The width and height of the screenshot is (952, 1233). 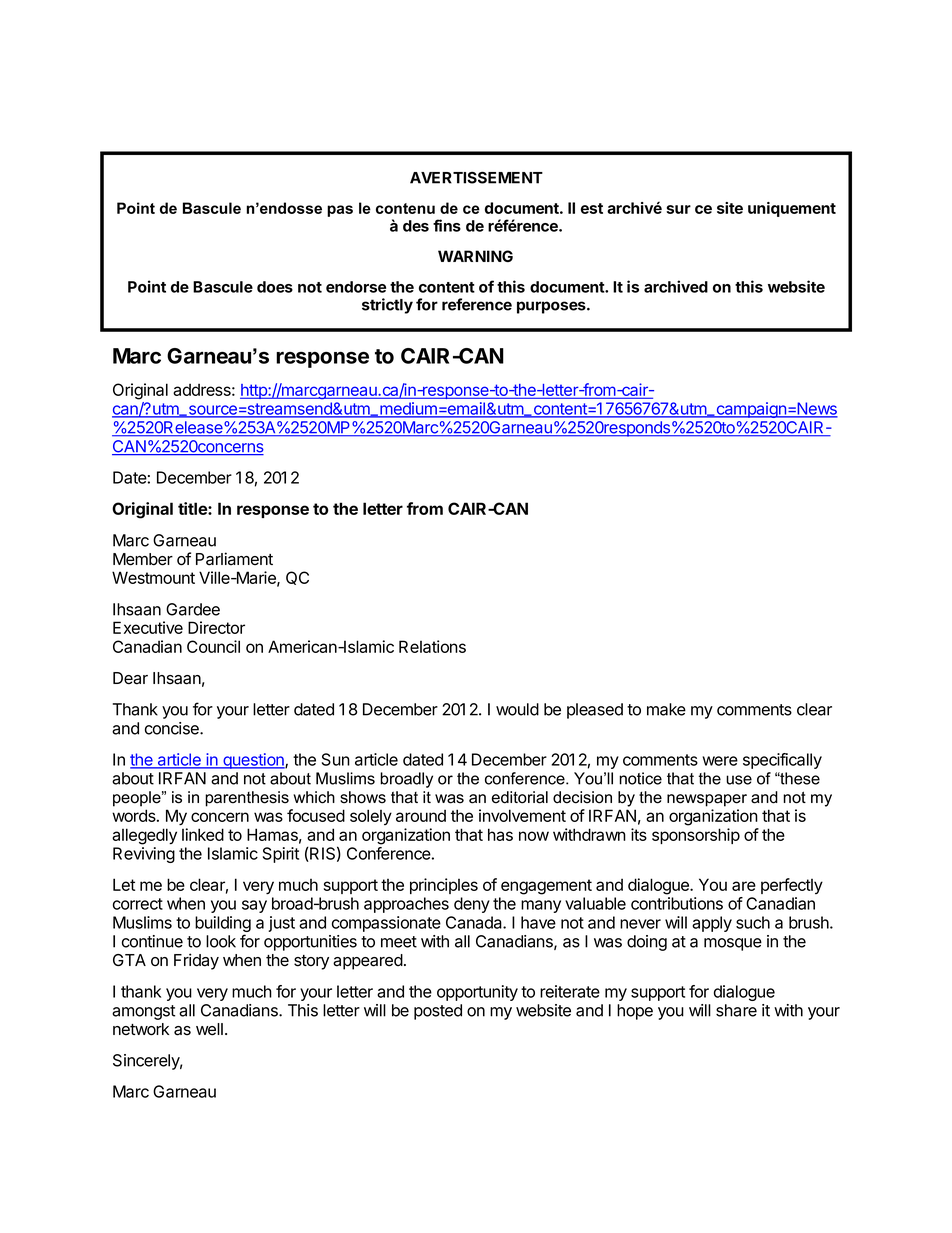 I want to click on does, so click(x=275, y=287).
